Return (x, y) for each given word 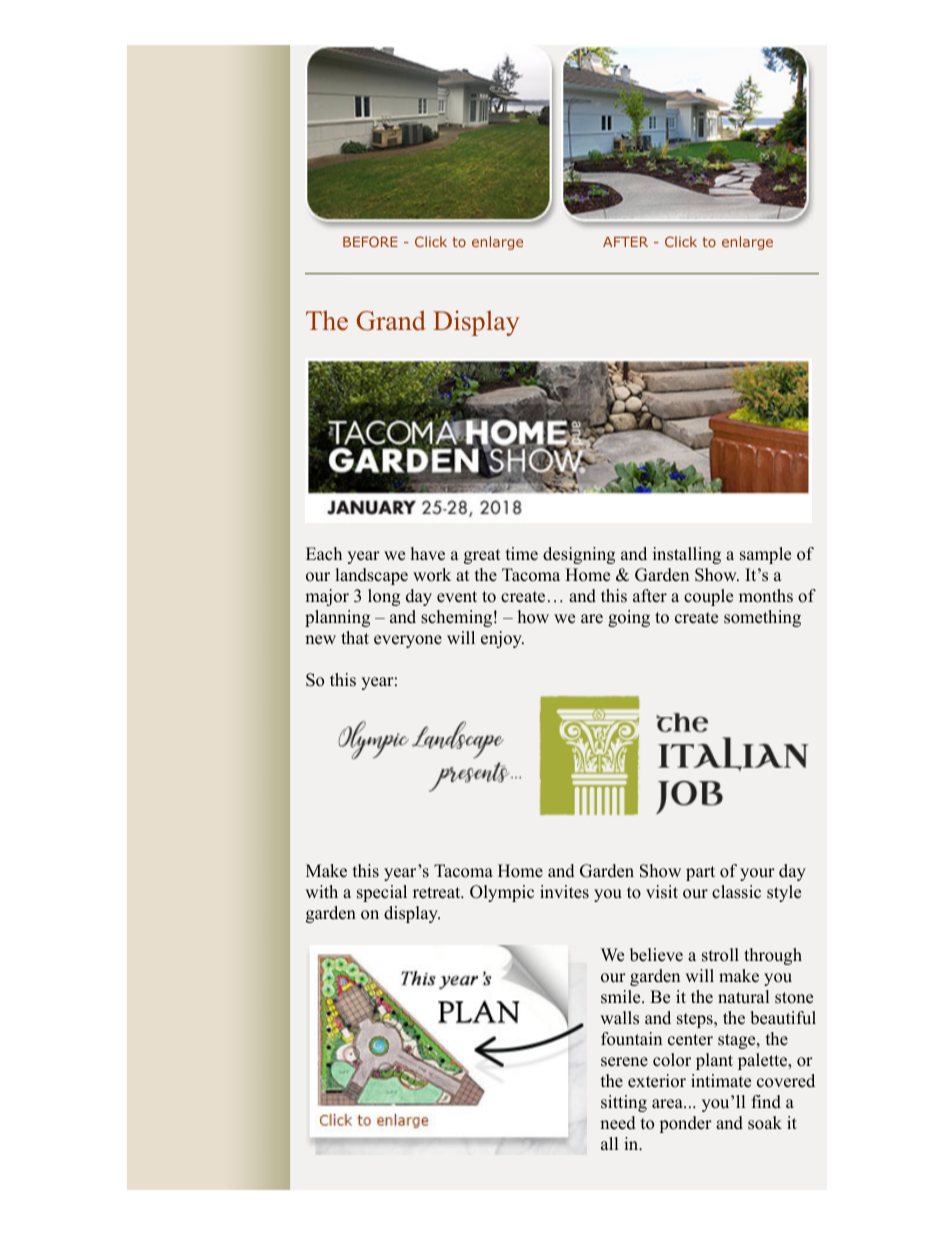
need (618, 1123)
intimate (721, 1081)
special (382, 893)
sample (765, 555)
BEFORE (370, 241)
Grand (391, 320)
